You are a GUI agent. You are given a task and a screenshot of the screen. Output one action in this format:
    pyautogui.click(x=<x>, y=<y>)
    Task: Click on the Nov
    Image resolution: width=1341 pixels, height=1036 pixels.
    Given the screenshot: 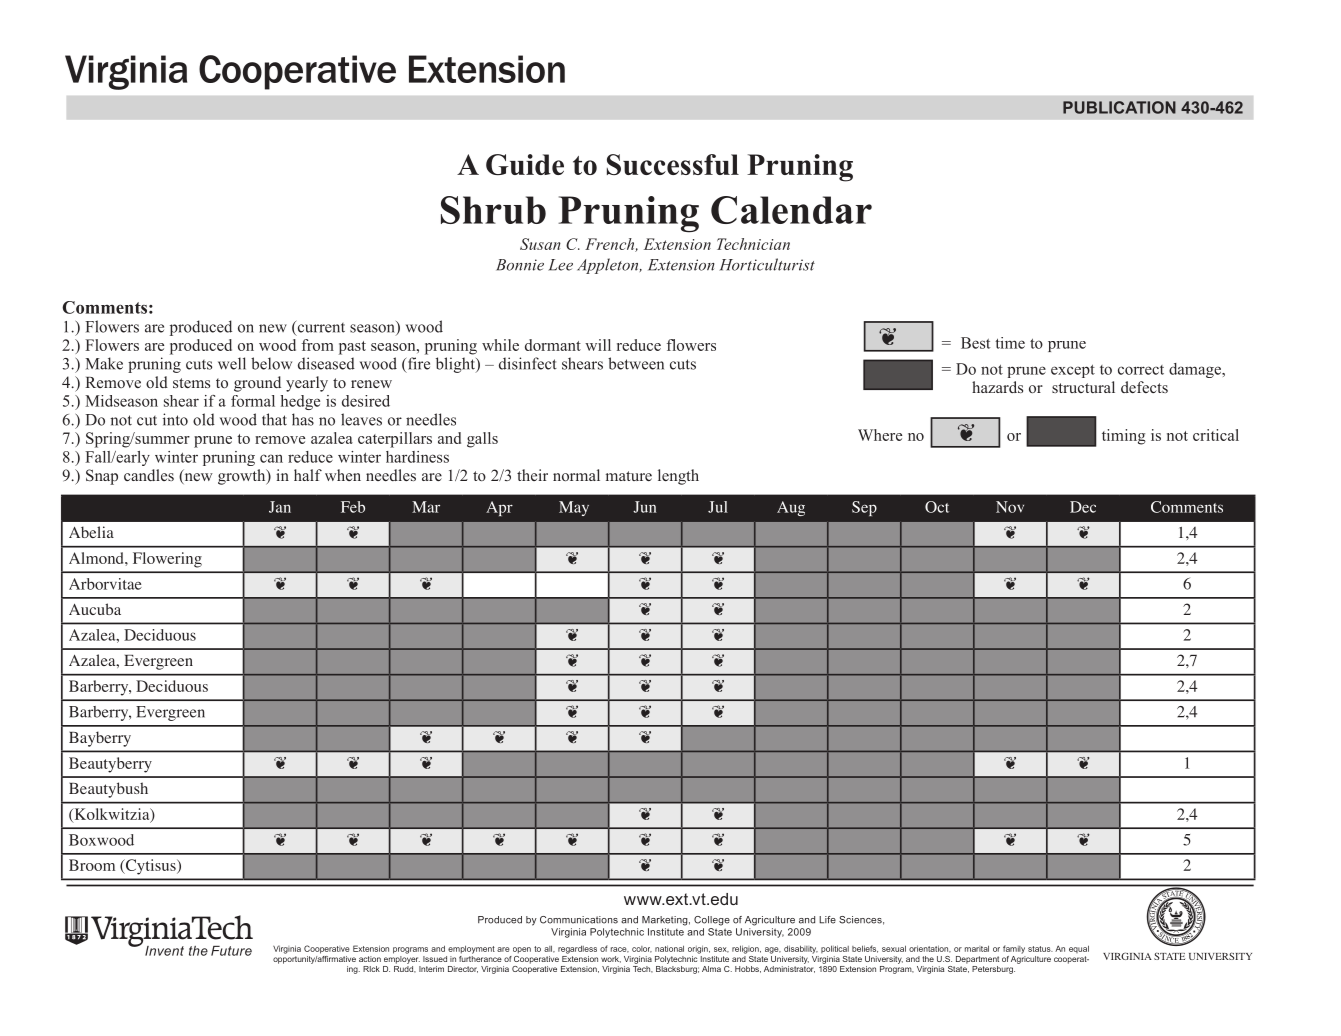 What is the action you would take?
    pyautogui.click(x=1010, y=507)
